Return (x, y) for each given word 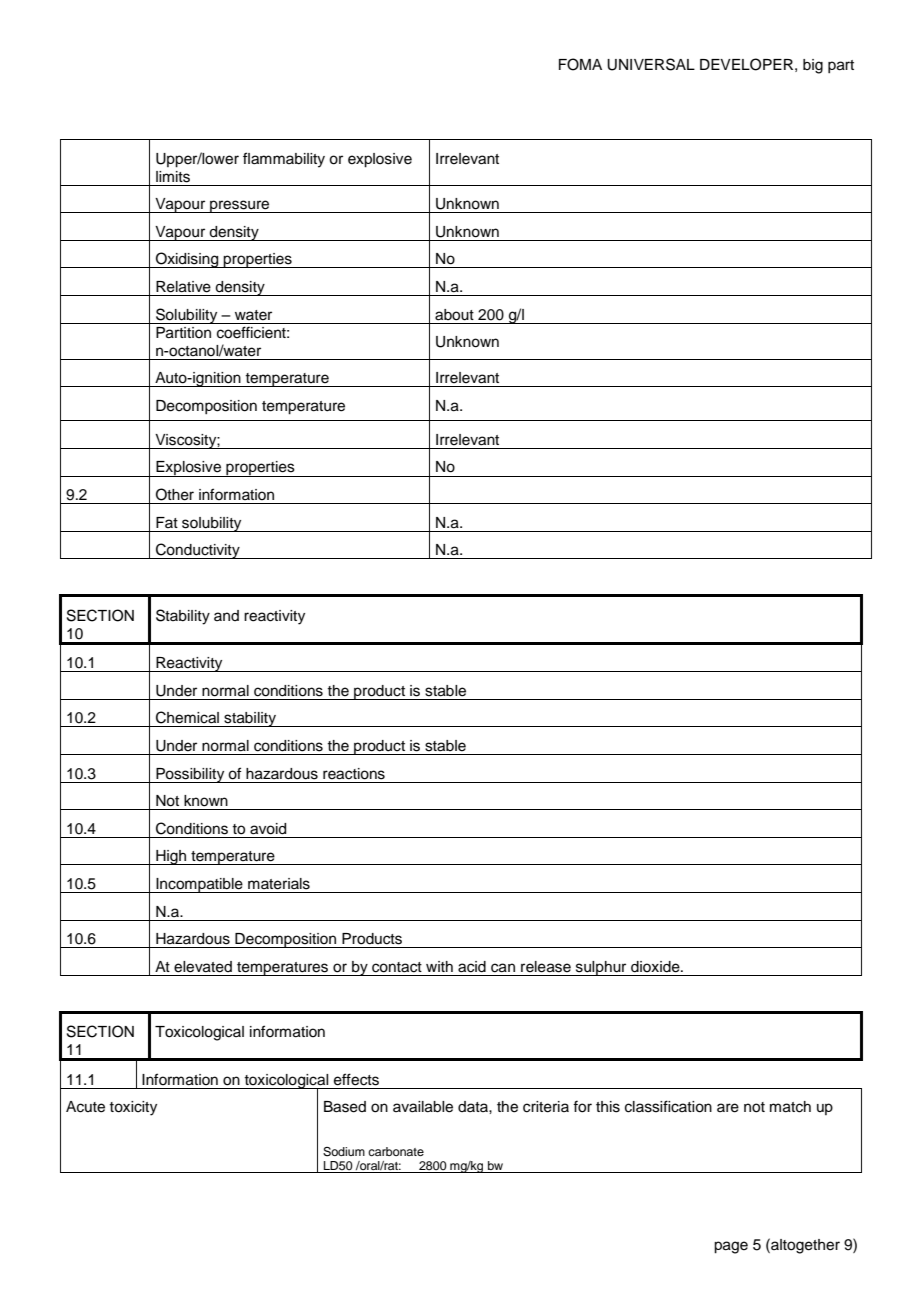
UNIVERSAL (651, 64)
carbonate (396, 1151)
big (813, 66)
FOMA (580, 64)
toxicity (133, 1108)
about (454, 315)
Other (175, 494)
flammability (284, 160)
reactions (354, 774)
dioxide (656, 967)
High (171, 857)
